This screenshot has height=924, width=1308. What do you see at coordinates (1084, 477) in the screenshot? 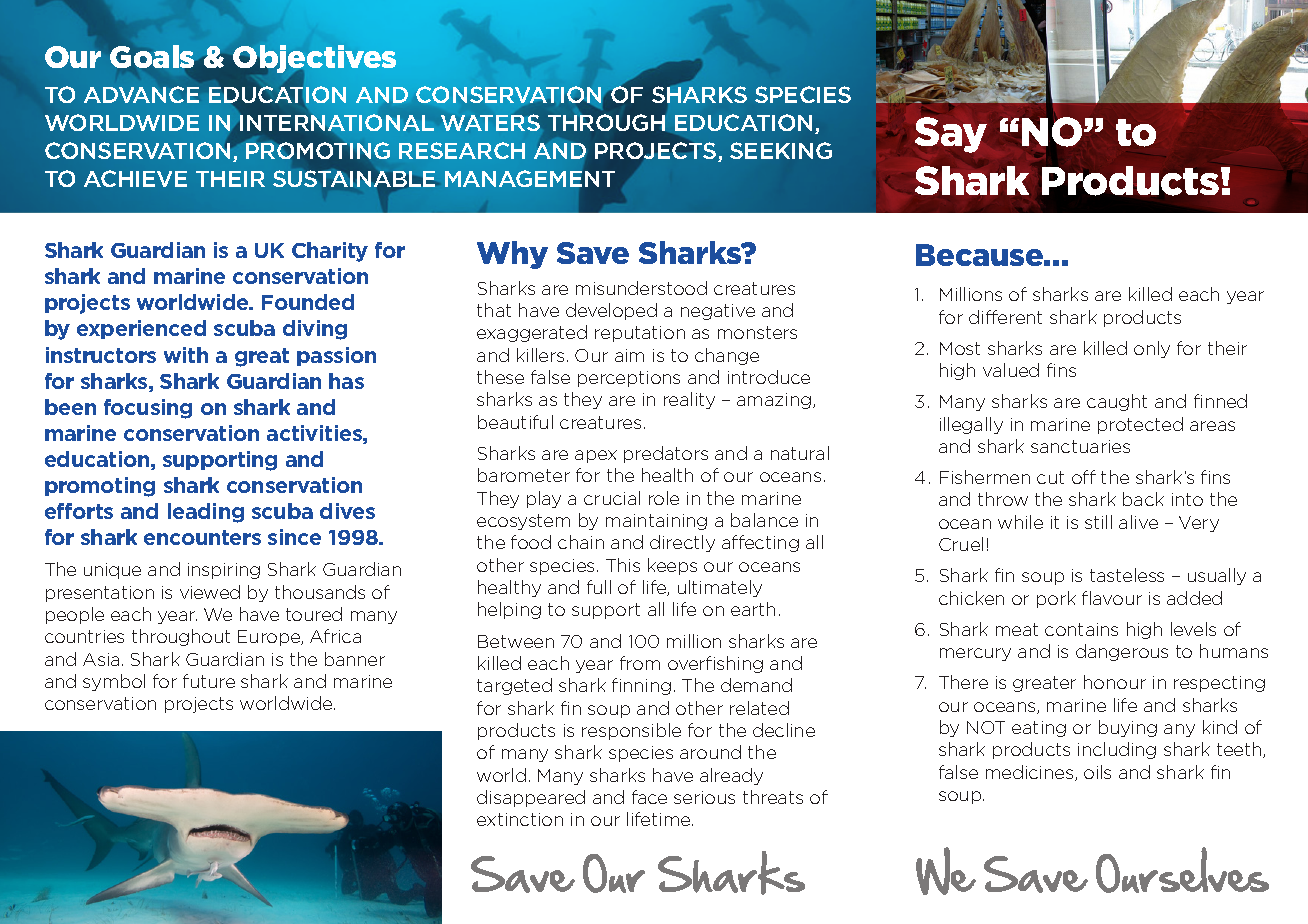
I see `off` at bounding box center [1084, 477].
